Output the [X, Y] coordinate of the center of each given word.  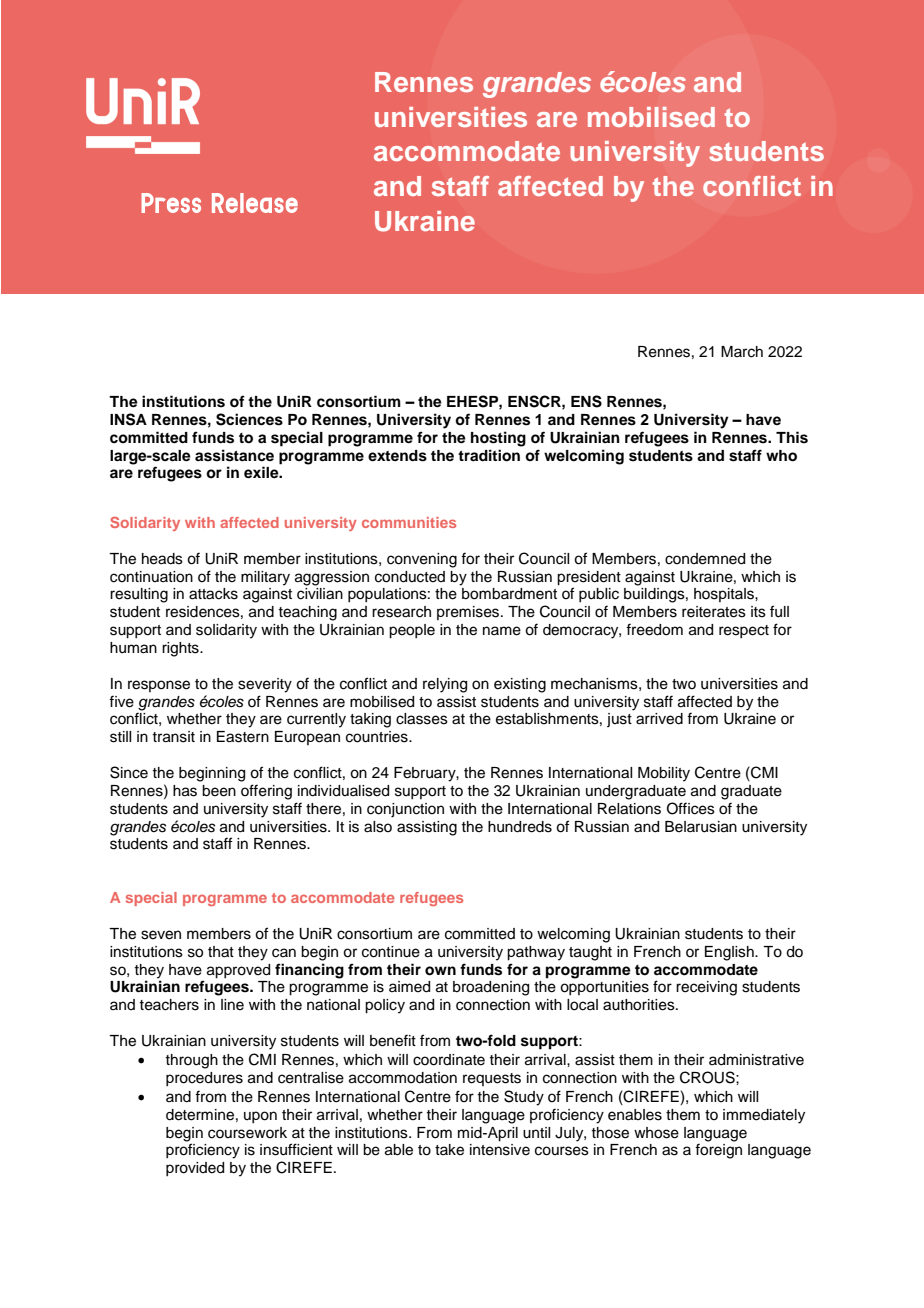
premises [469, 613]
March [742, 352]
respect [744, 631]
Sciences [249, 419]
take [449, 1150]
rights [181, 649]
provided [195, 1169]
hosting [498, 439]
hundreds [520, 827]
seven [161, 935]
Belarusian [701, 827]
